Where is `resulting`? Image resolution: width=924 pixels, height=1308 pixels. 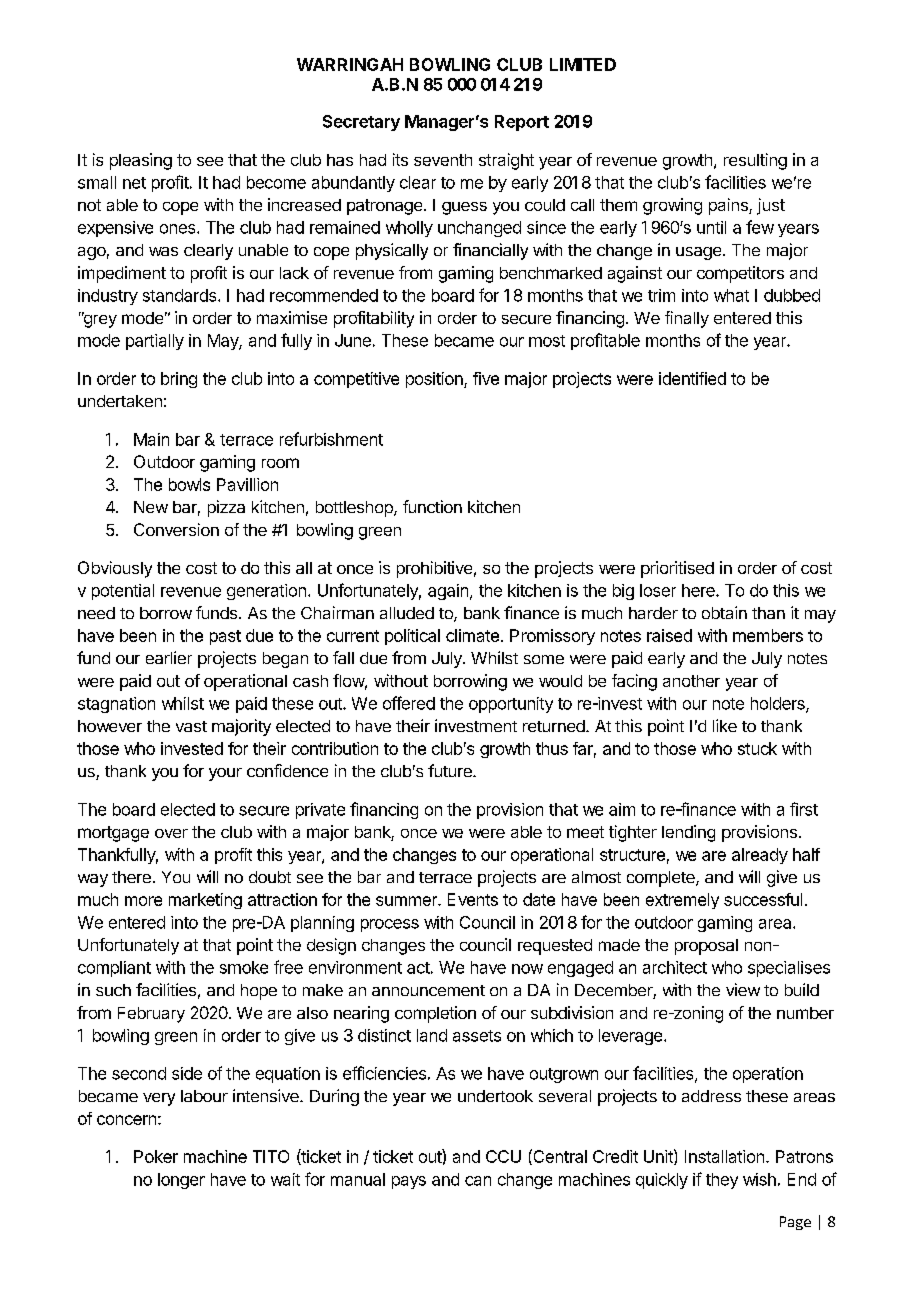
resulting is located at coordinates (755, 161).
